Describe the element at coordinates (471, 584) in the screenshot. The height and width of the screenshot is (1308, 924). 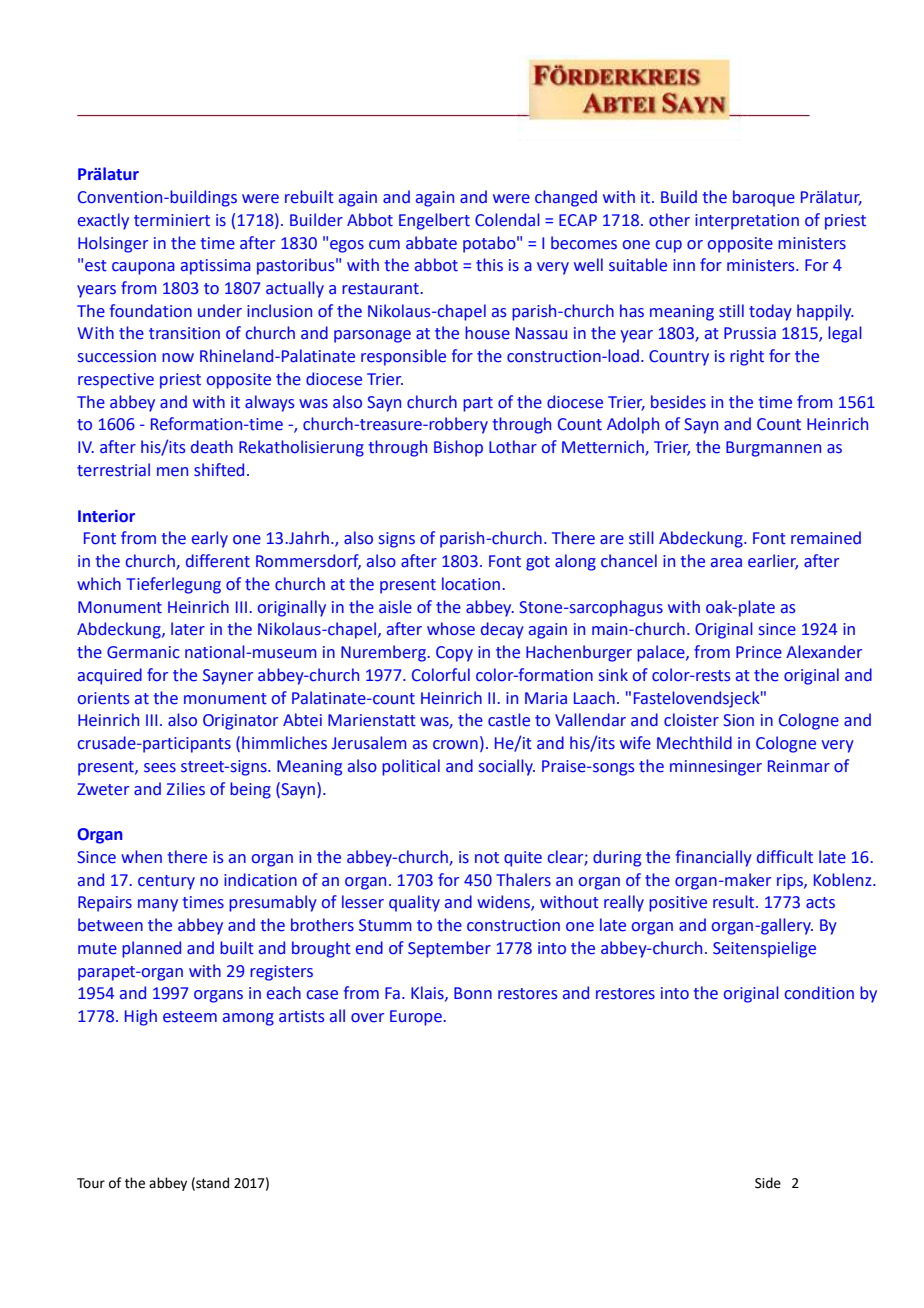
I see `location` at that location.
